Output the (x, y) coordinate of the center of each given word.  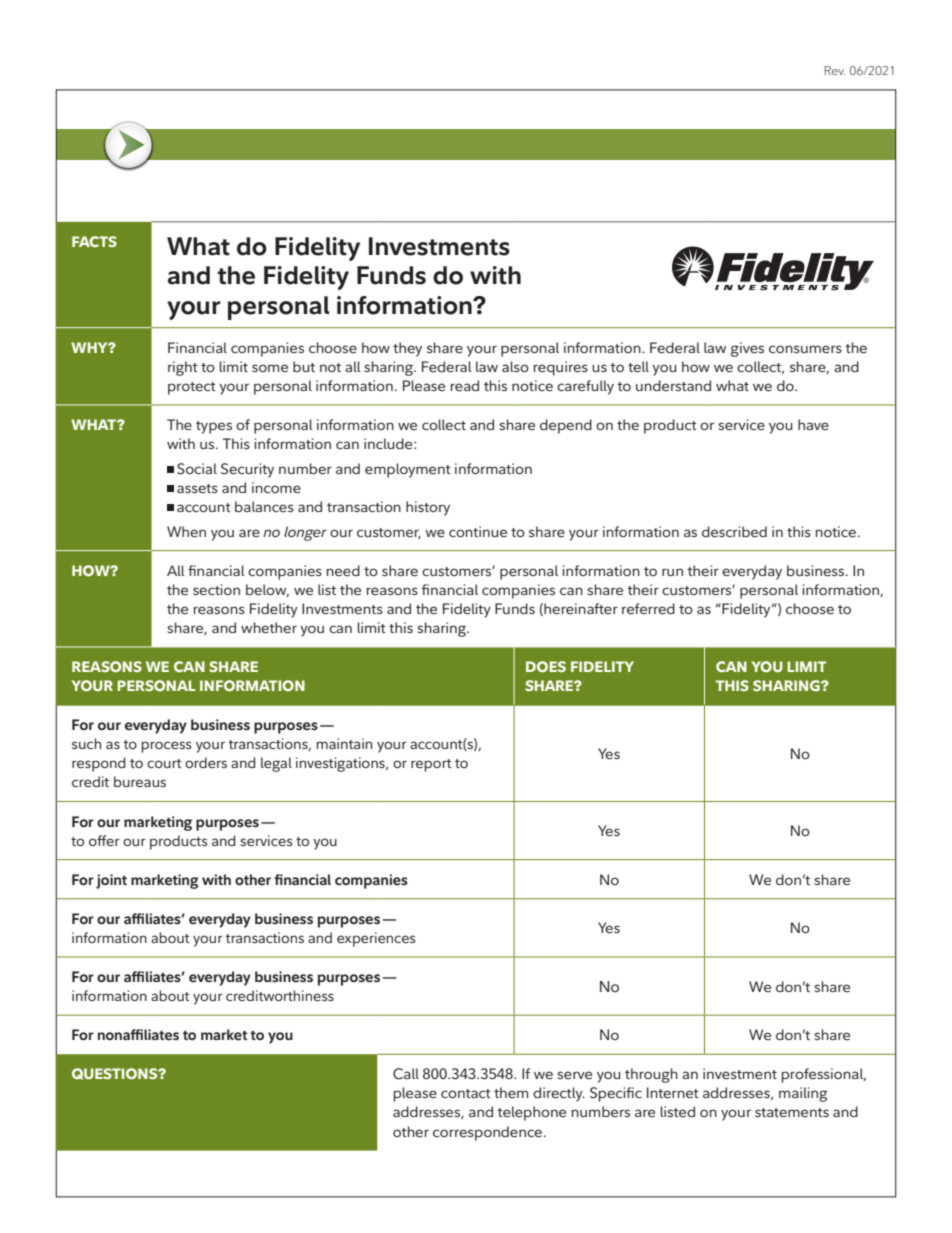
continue (478, 531)
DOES (546, 666)
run (672, 572)
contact (466, 1093)
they (407, 349)
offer (104, 840)
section (216, 590)
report (431, 765)
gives (747, 349)
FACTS (94, 241)
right (183, 368)
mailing (803, 1094)
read (464, 385)
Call (406, 1074)
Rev (835, 70)
